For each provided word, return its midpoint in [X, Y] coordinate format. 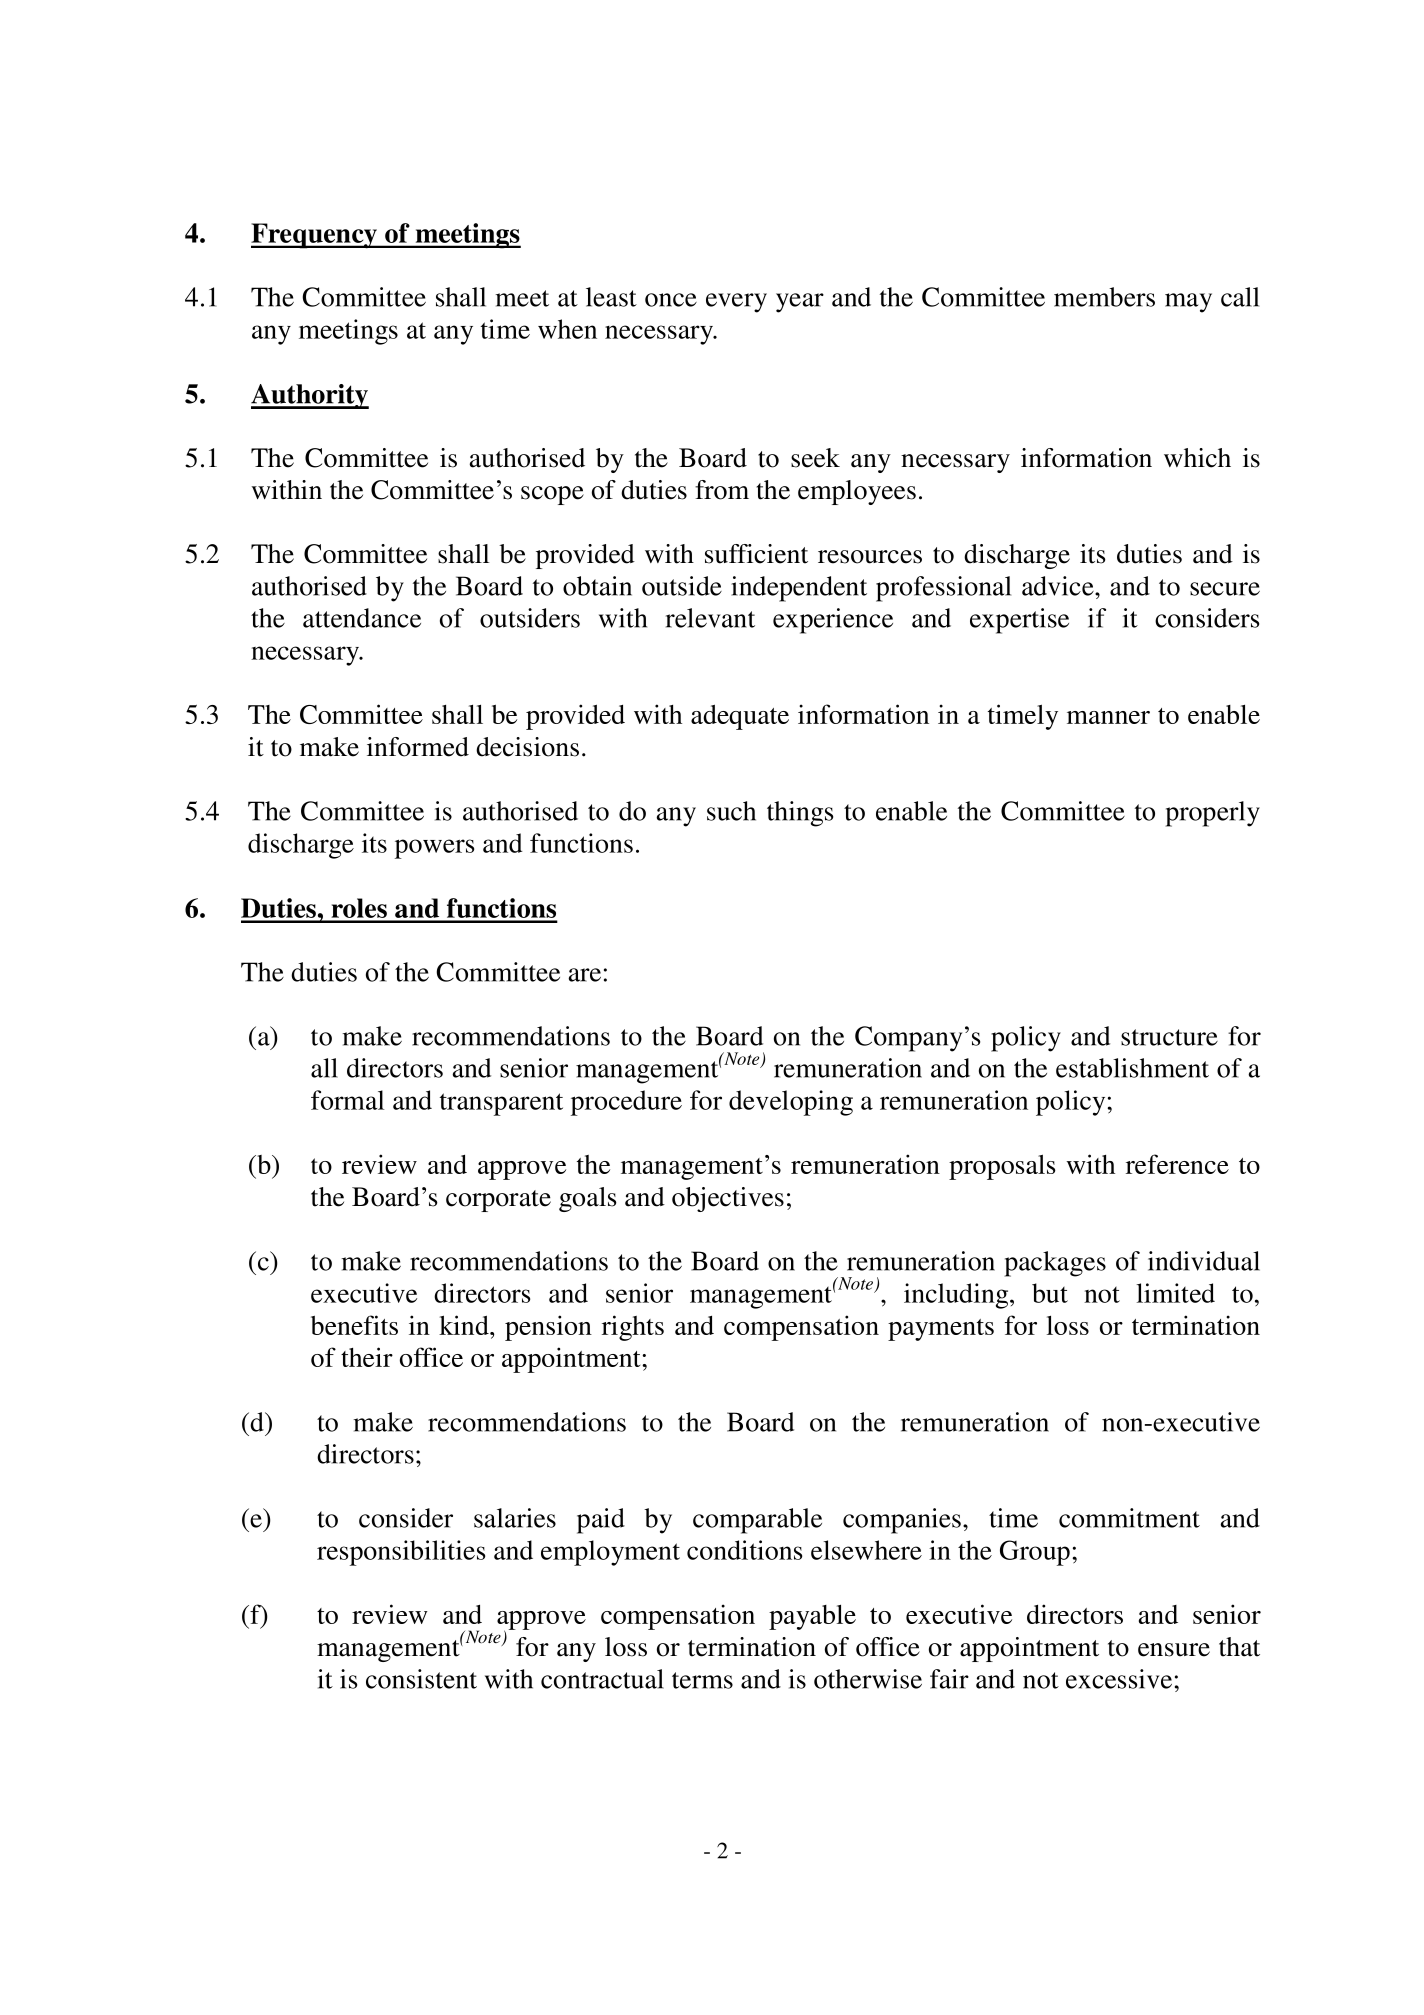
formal [347, 1100]
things [800, 814]
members [1104, 297]
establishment [1132, 1068]
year [800, 303]
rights [633, 1328]
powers [434, 849]
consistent [421, 1679]
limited [1175, 1293]
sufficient [756, 554]
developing [791, 1103]
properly [1213, 814]
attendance [362, 618]
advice [1059, 586]
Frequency [315, 236]
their [367, 1357]
